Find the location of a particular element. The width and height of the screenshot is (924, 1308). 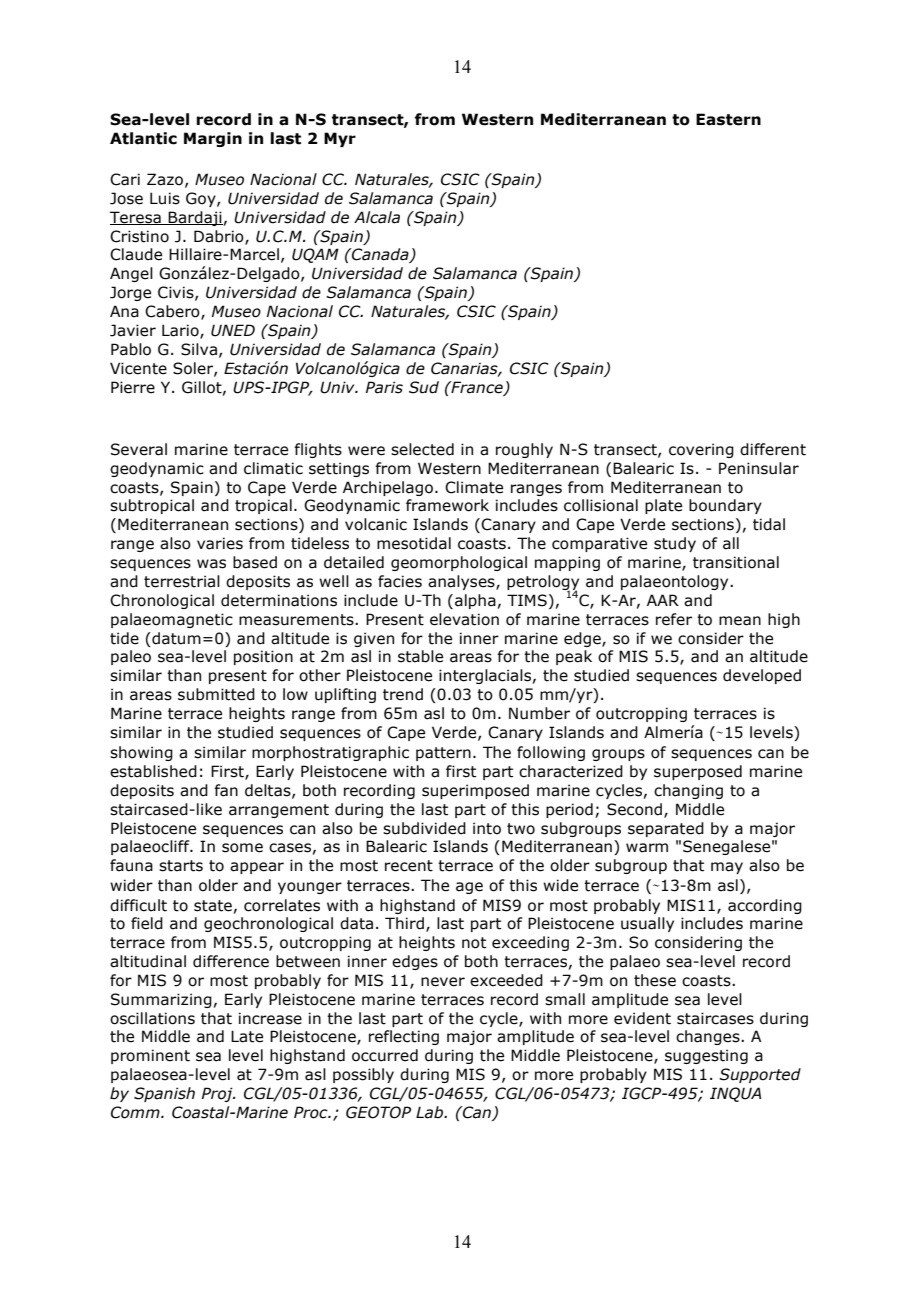

Margin is located at coordinates (213, 139).
